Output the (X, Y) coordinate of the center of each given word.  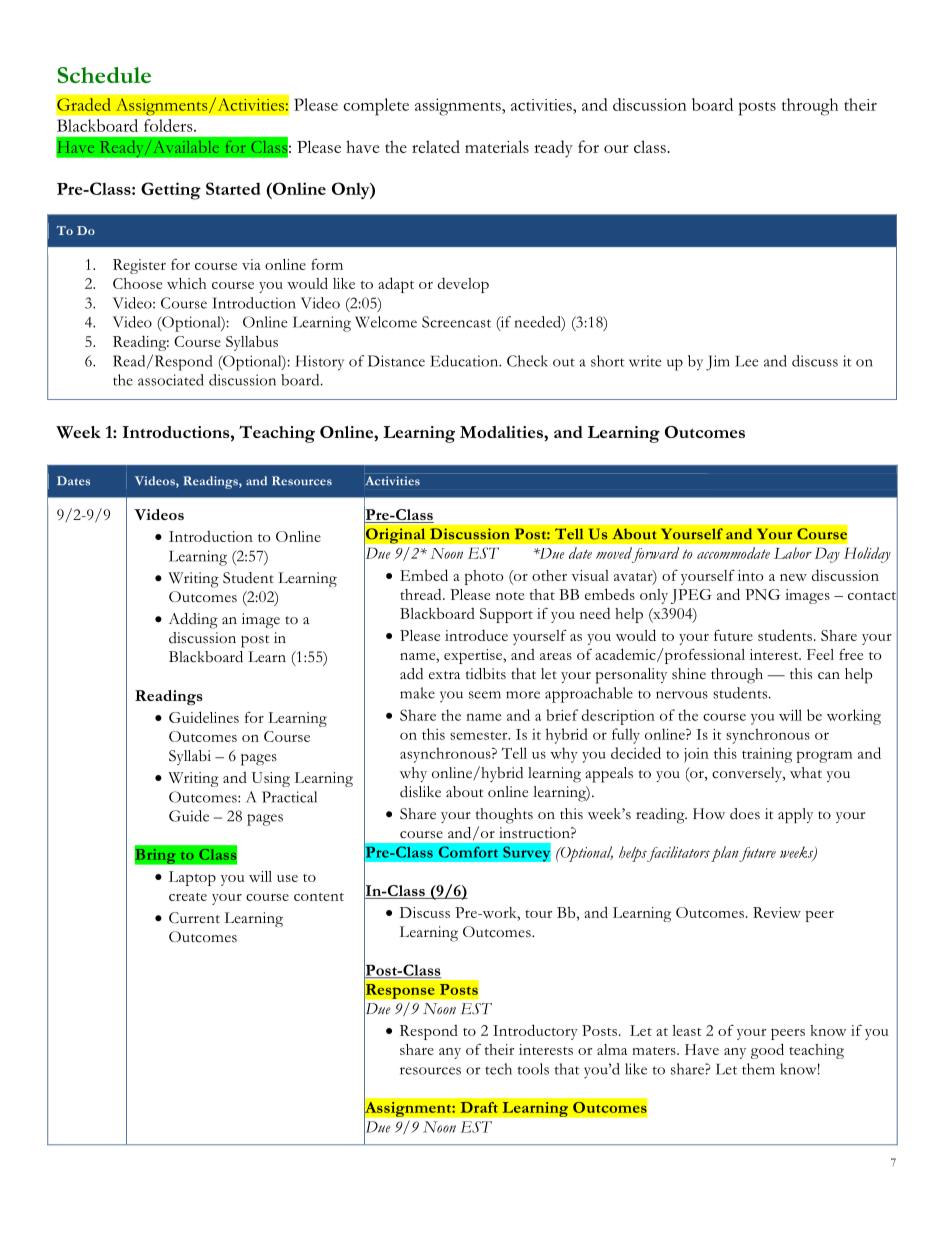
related (436, 146)
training (767, 755)
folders (169, 125)
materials (497, 146)
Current (194, 918)
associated (171, 380)
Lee (746, 361)
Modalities (502, 432)
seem (485, 695)
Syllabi (190, 757)
